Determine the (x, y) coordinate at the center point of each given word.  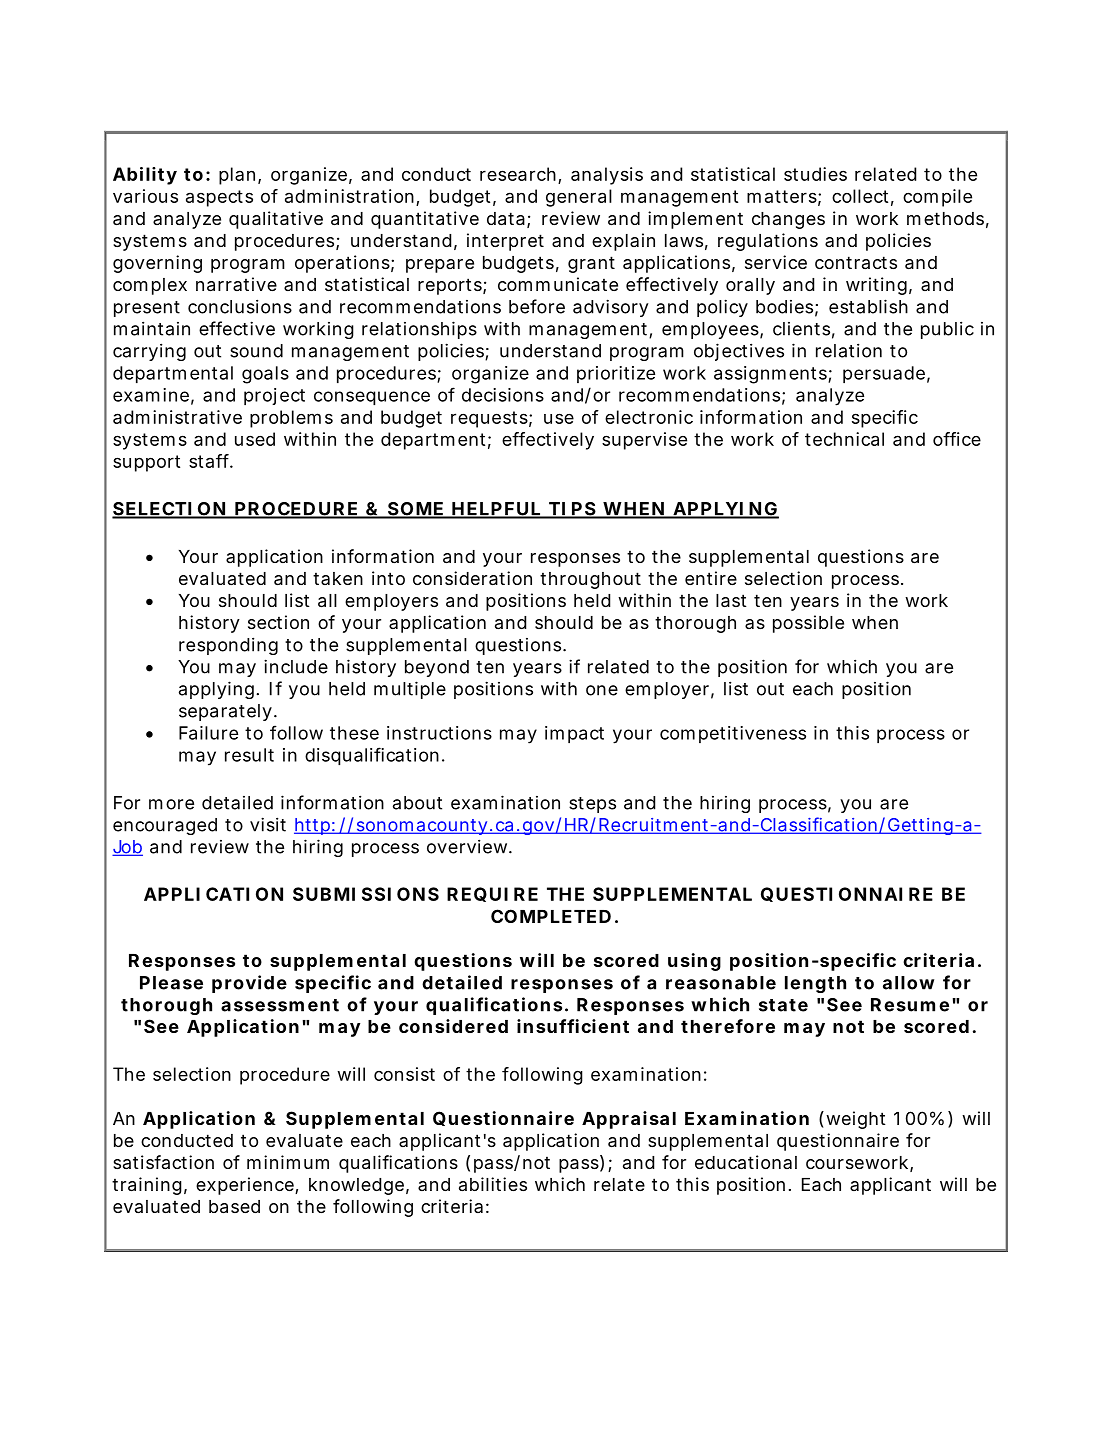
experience (246, 1186)
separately (225, 712)
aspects (219, 198)
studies (815, 174)
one (602, 690)
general (579, 198)
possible (808, 624)
